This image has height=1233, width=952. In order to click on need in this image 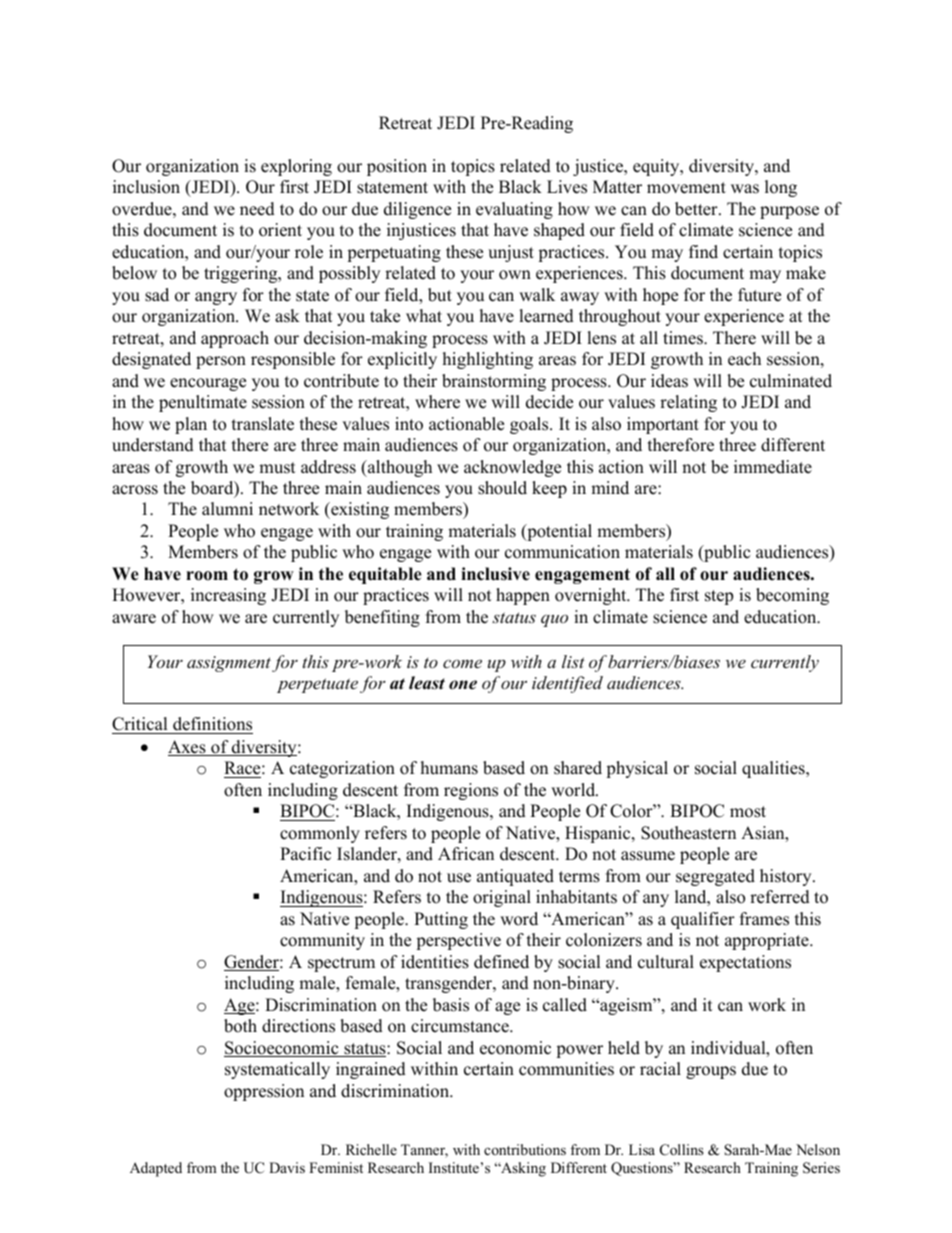, I will do `click(257, 209)`.
